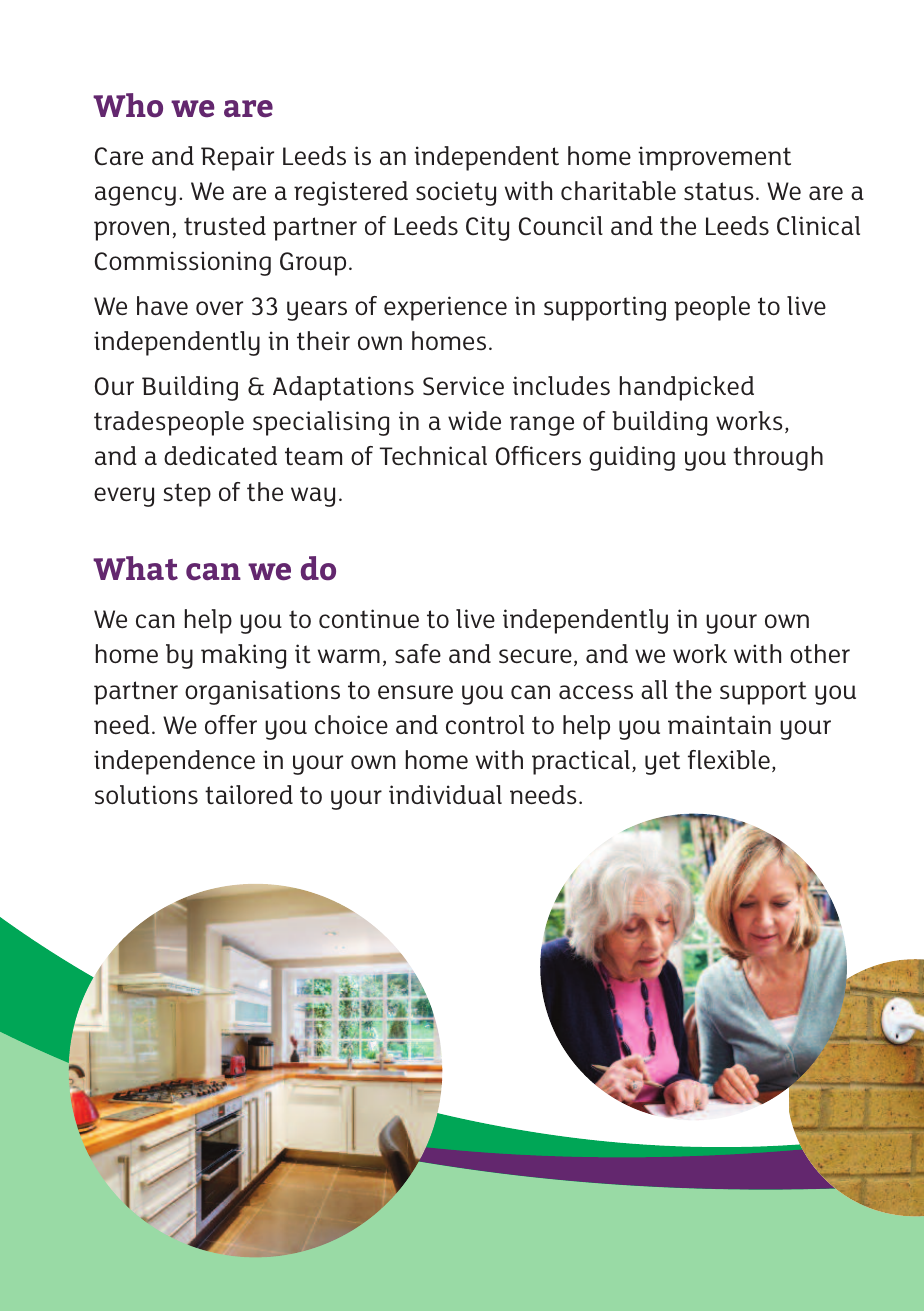  I want to click on individual, so click(445, 794).
